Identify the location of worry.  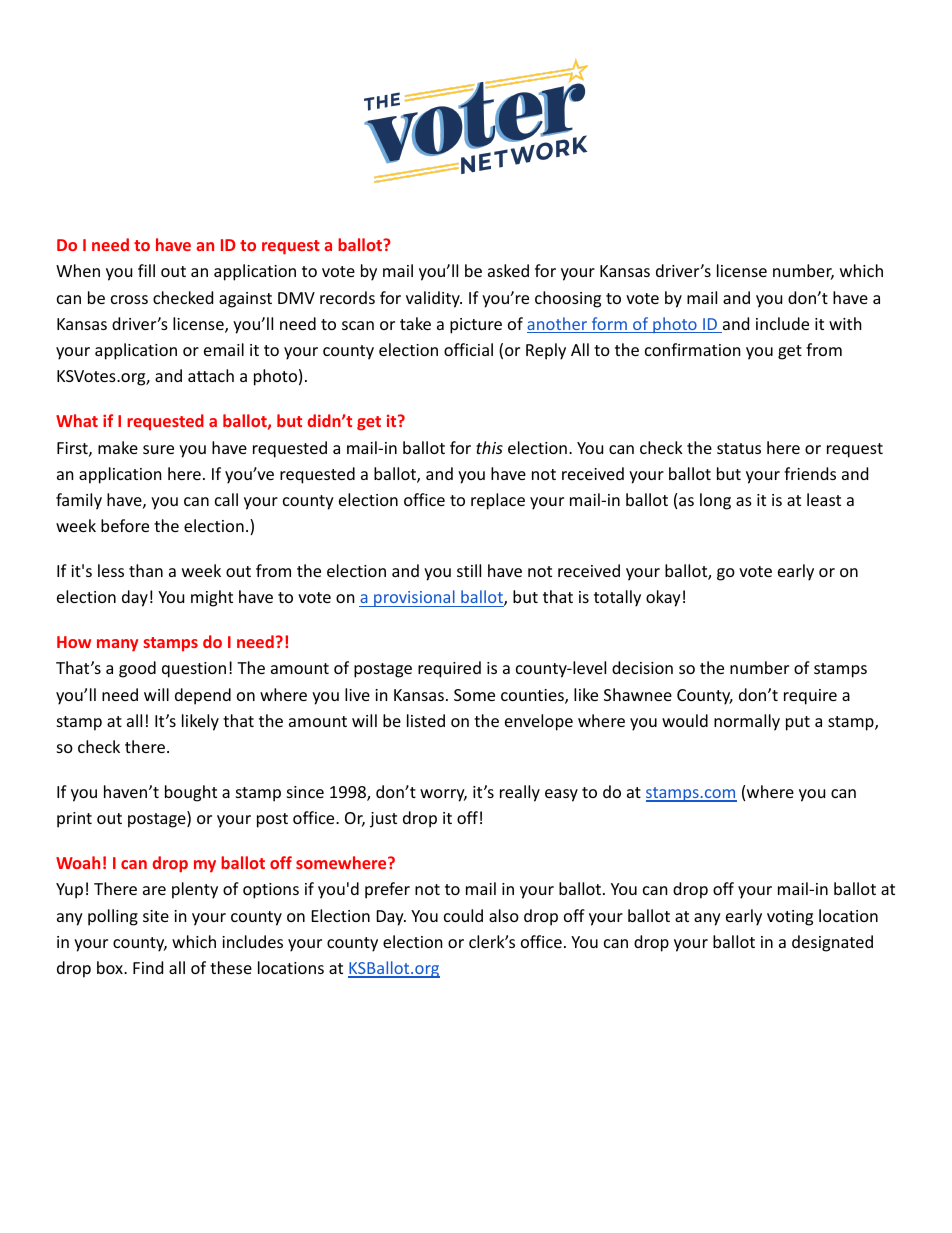
(443, 795).
